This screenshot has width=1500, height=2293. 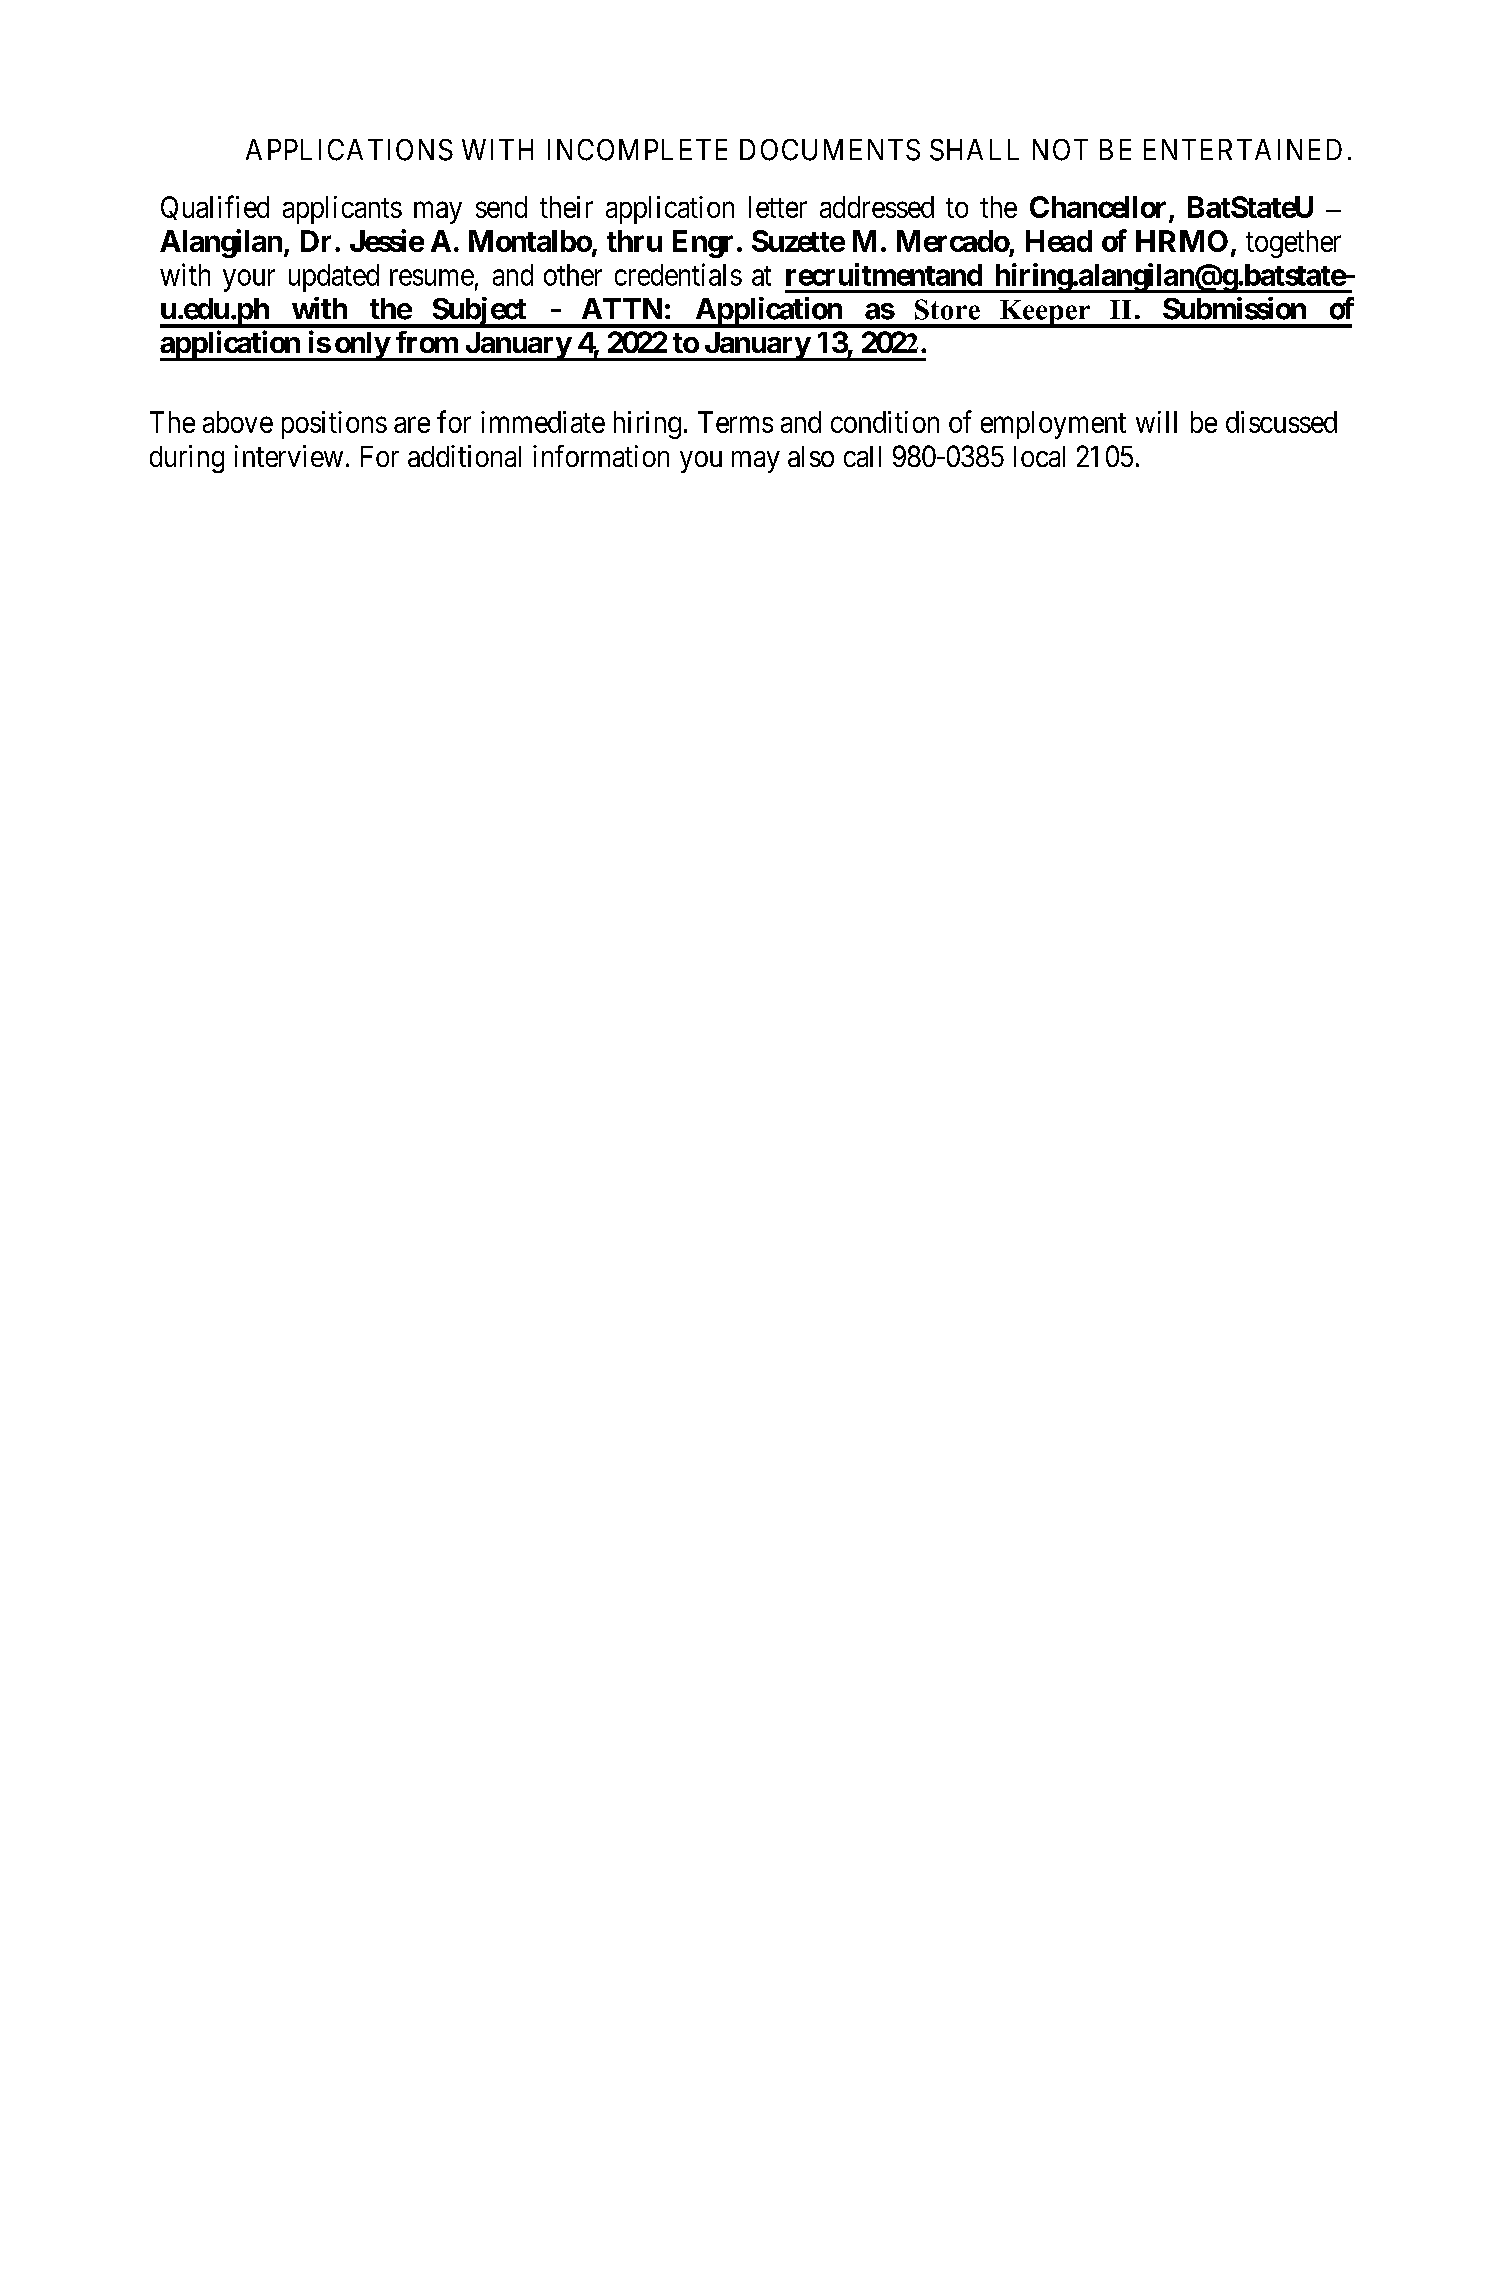 What do you see at coordinates (289, 456) in the screenshot?
I see `interview` at bounding box center [289, 456].
